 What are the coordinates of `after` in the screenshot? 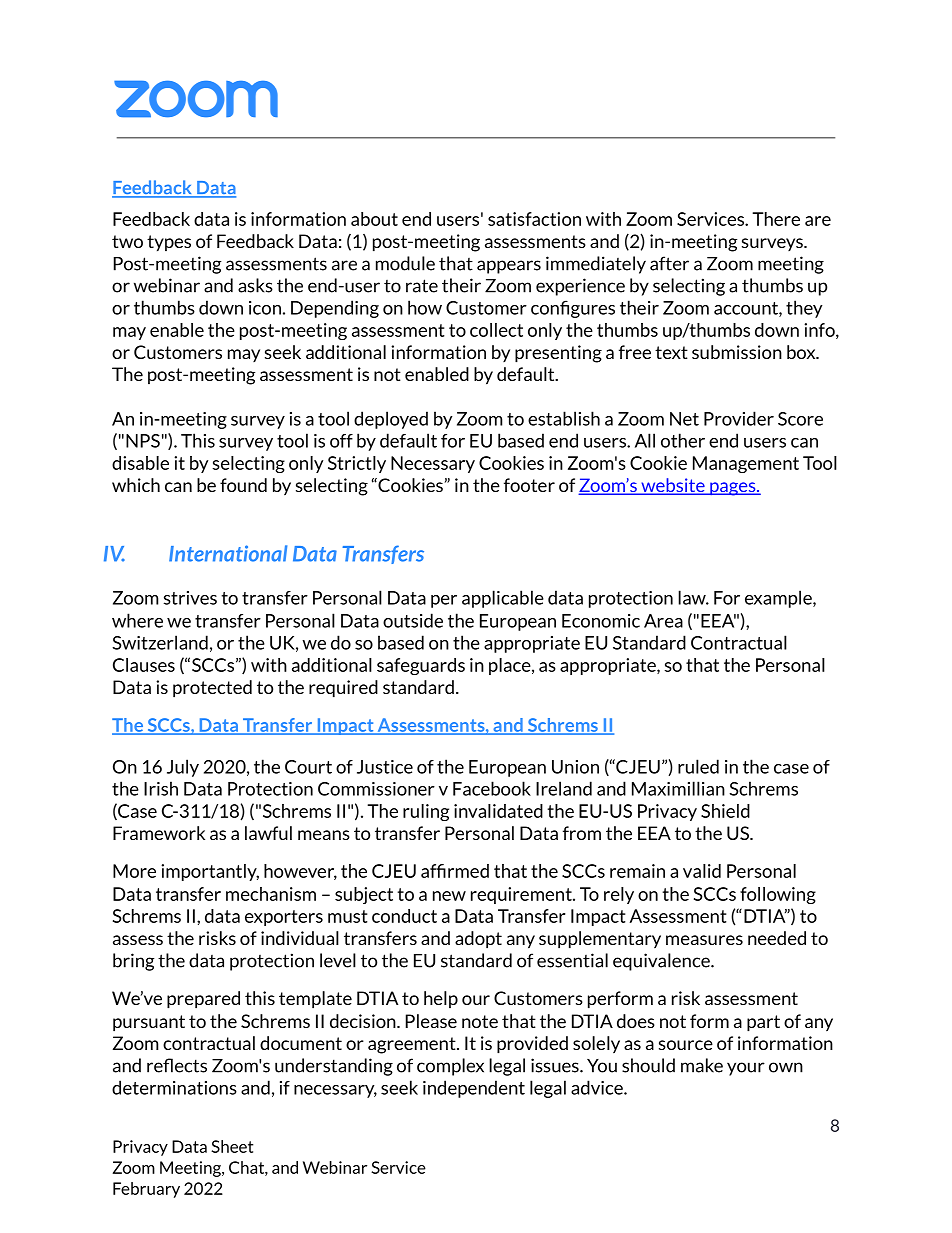 It's located at (669, 263).
